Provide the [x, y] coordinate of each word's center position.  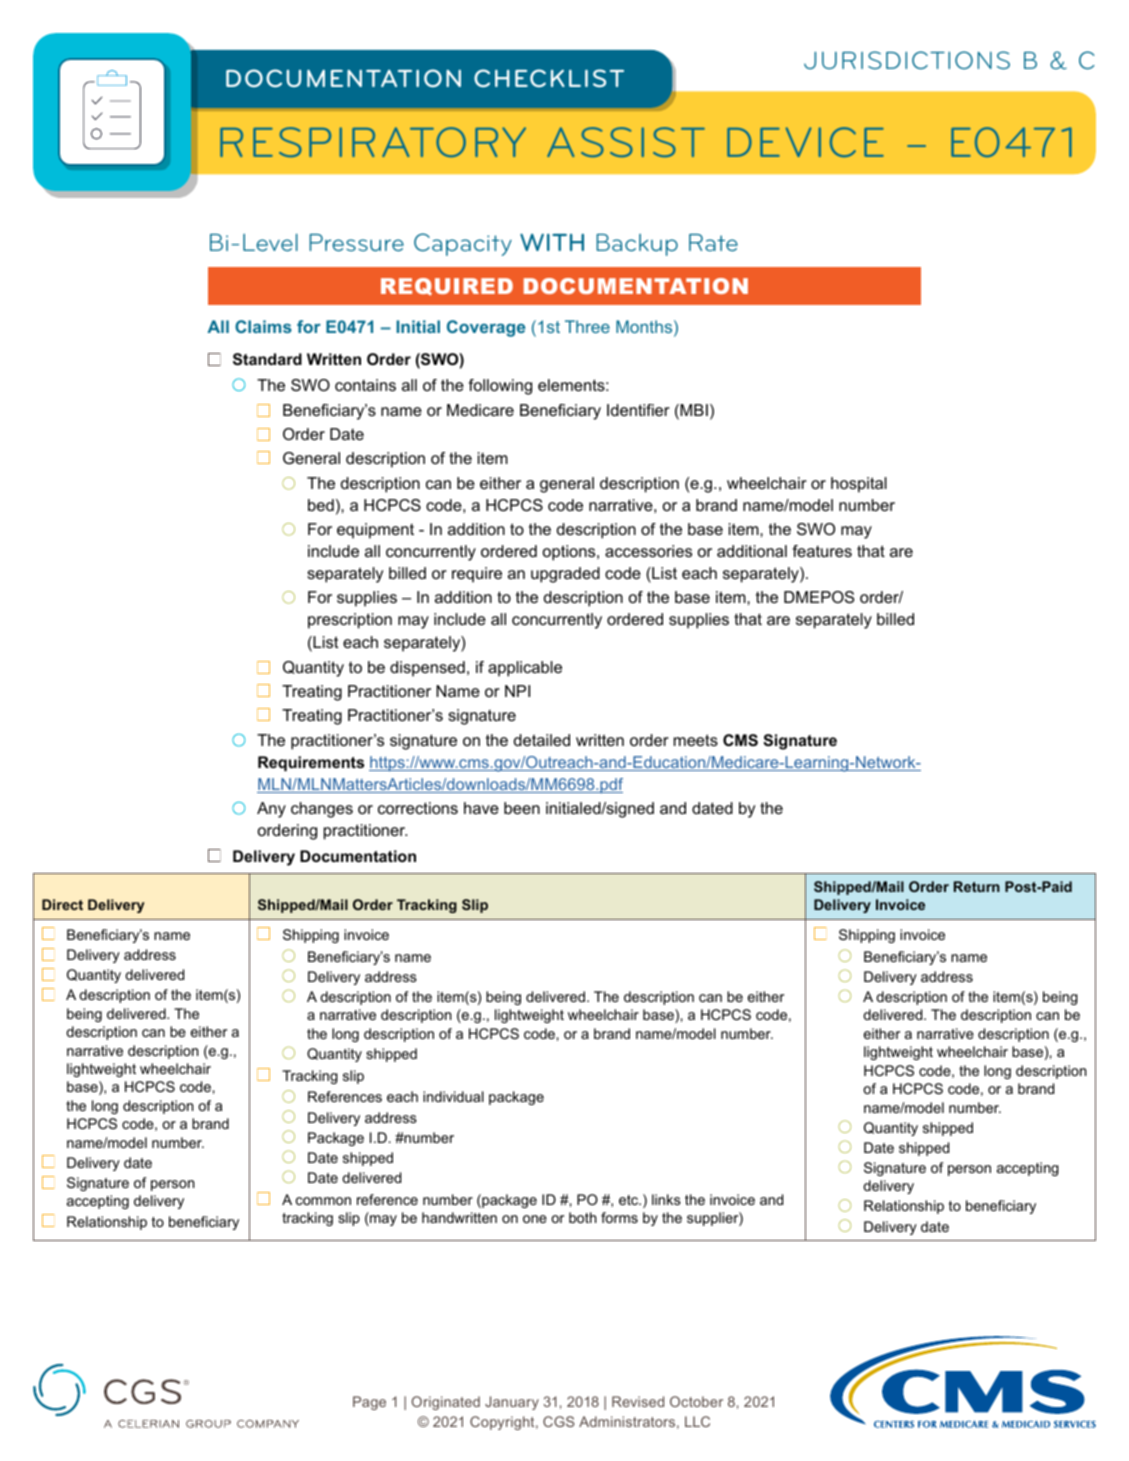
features [822, 551]
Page [369, 1403]
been [522, 808]
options [570, 553]
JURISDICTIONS [907, 60]
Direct [62, 904]
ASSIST [626, 142]
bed [321, 505]
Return [977, 886]
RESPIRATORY [373, 142]
